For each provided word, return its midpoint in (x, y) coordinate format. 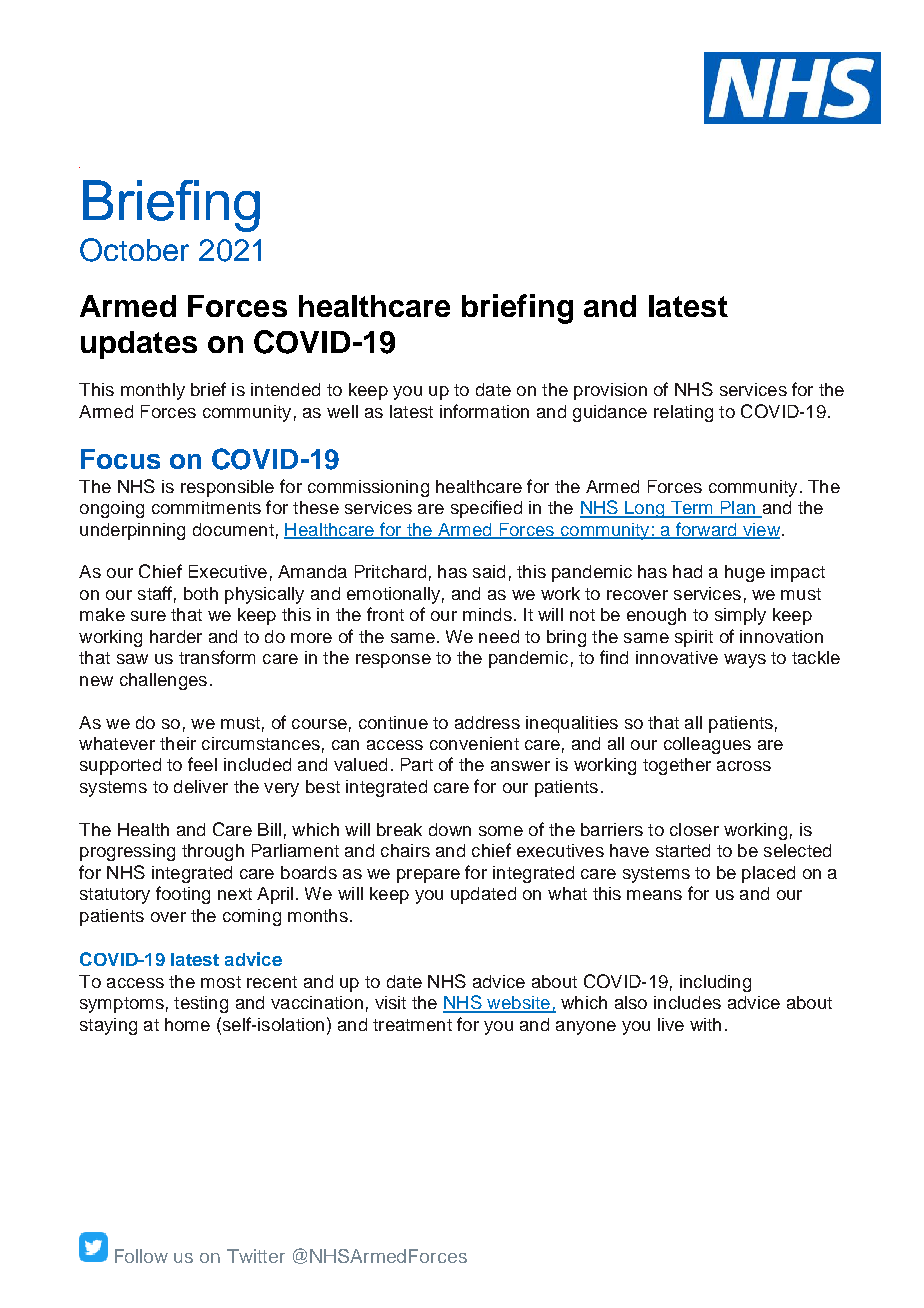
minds (487, 614)
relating (683, 413)
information (484, 411)
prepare (428, 876)
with (705, 1024)
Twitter (256, 1256)
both (201, 593)
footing (183, 895)
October (134, 250)
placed (768, 874)
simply (740, 616)
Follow (141, 1256)
